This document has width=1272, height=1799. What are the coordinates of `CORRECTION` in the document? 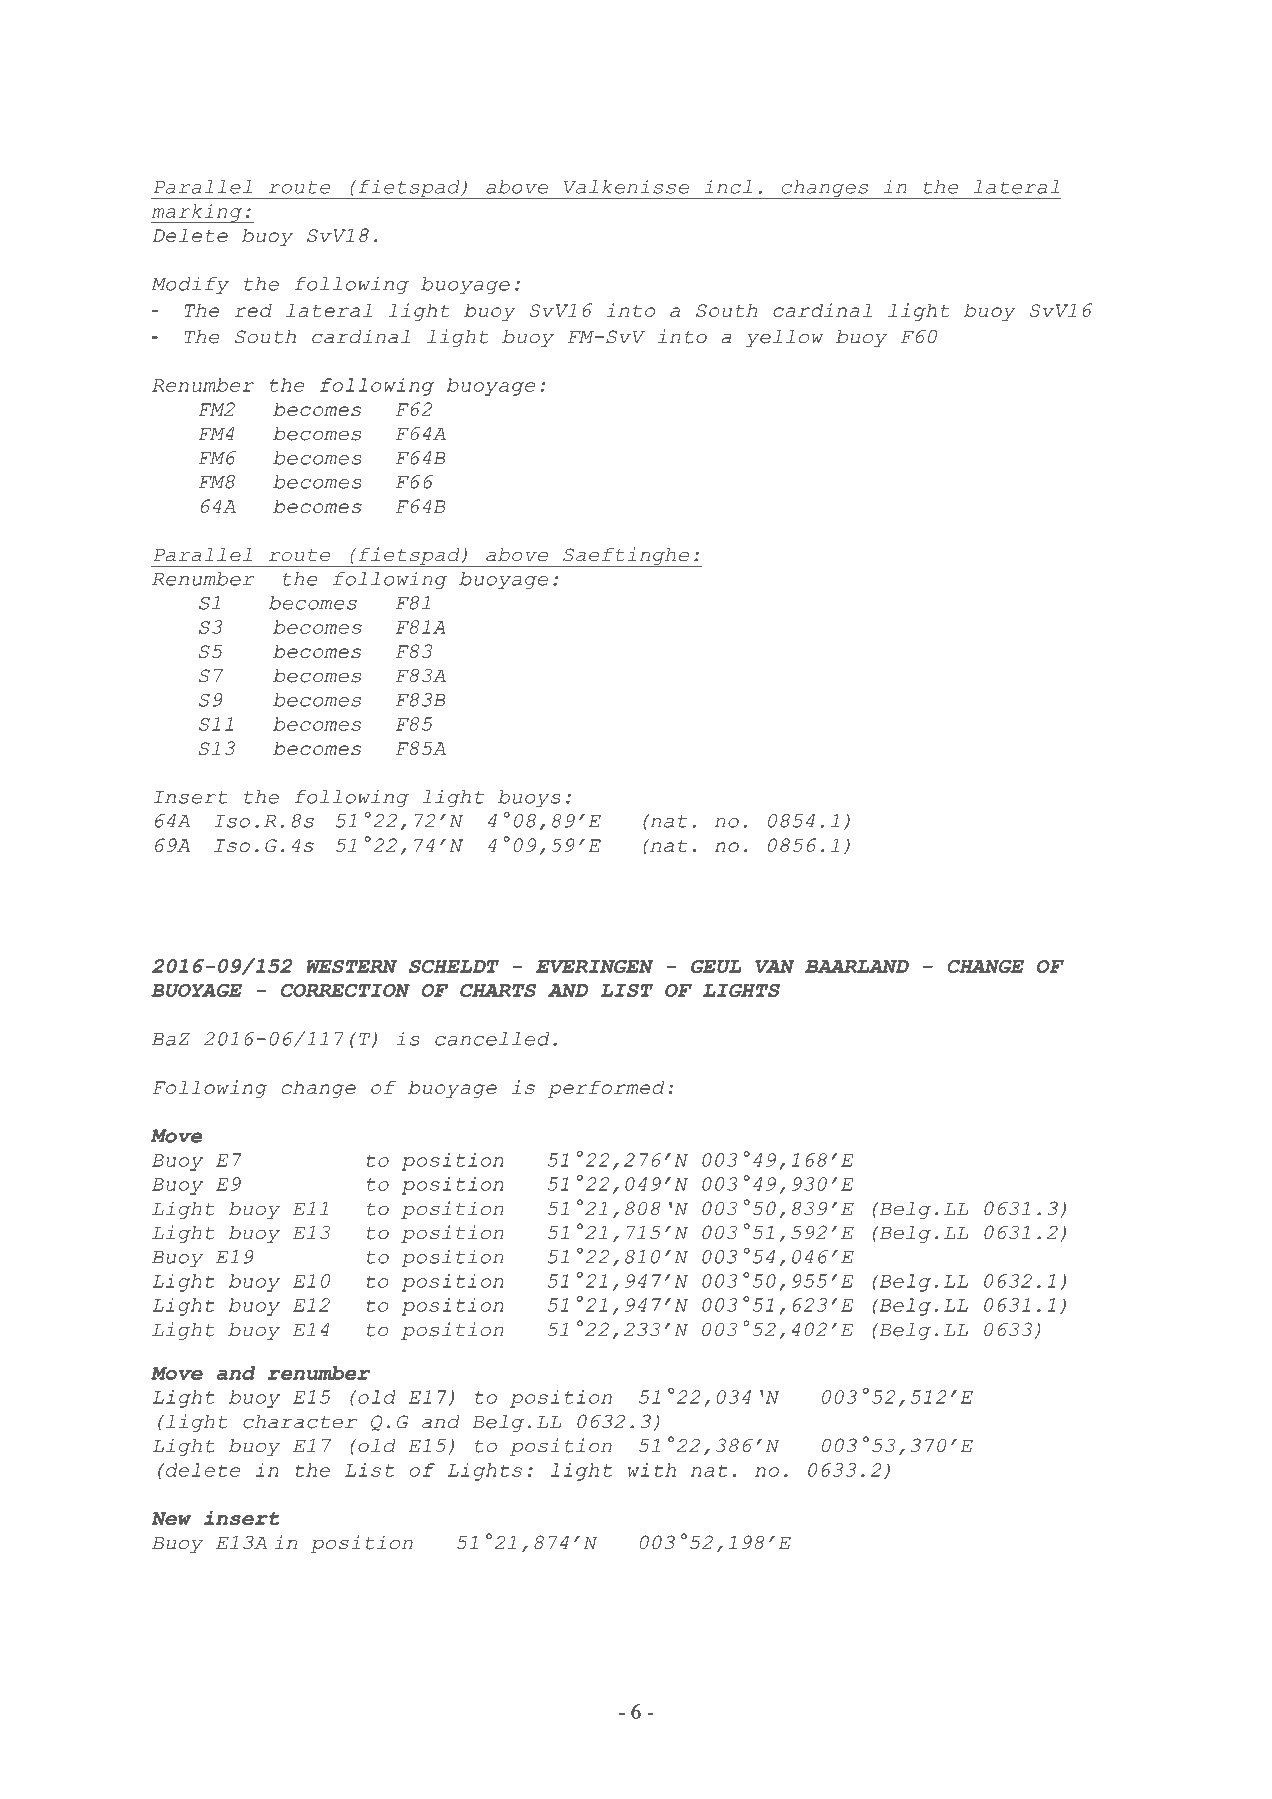 It's located at (345, 990).
